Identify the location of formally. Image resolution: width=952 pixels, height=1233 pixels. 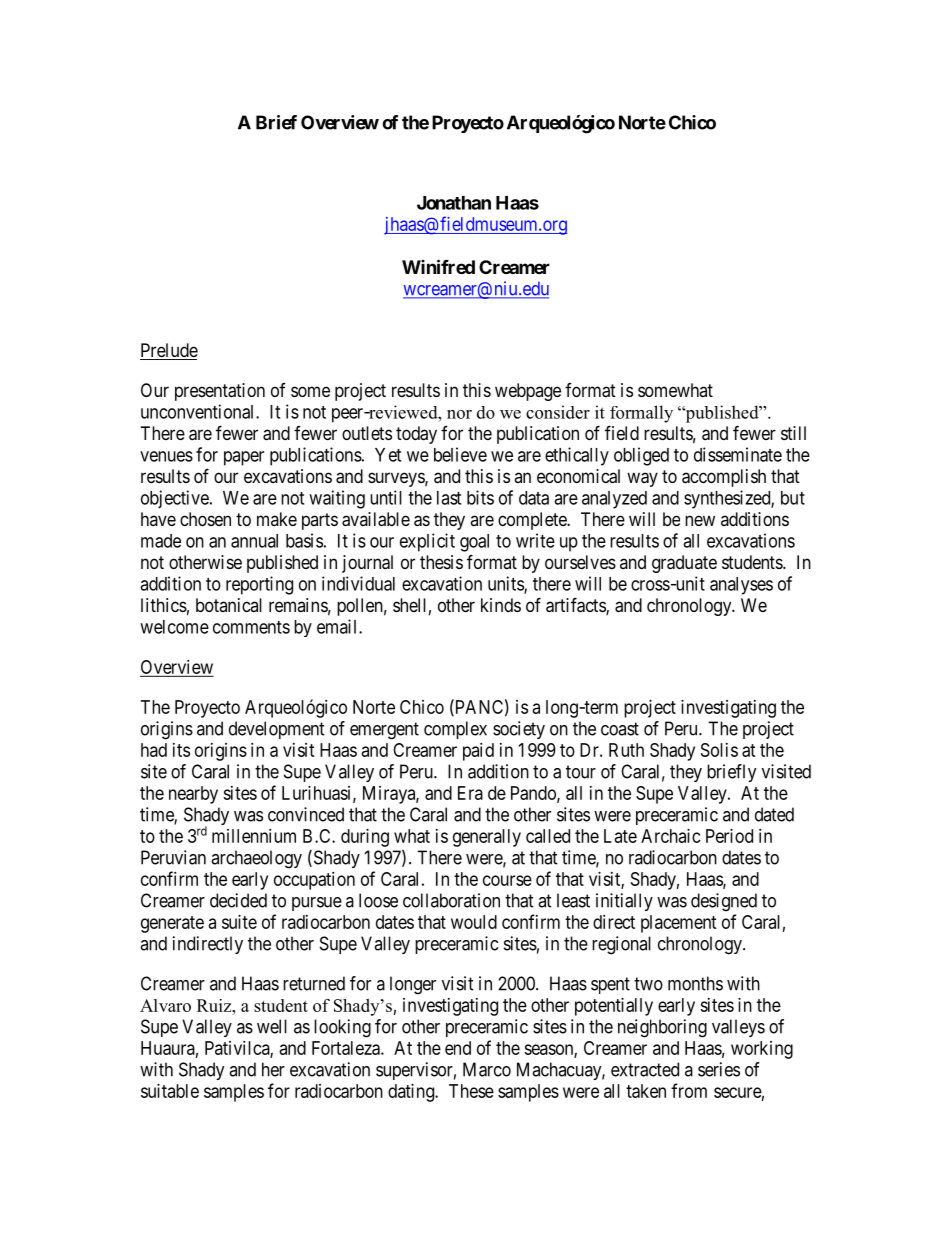
(641, 414).
